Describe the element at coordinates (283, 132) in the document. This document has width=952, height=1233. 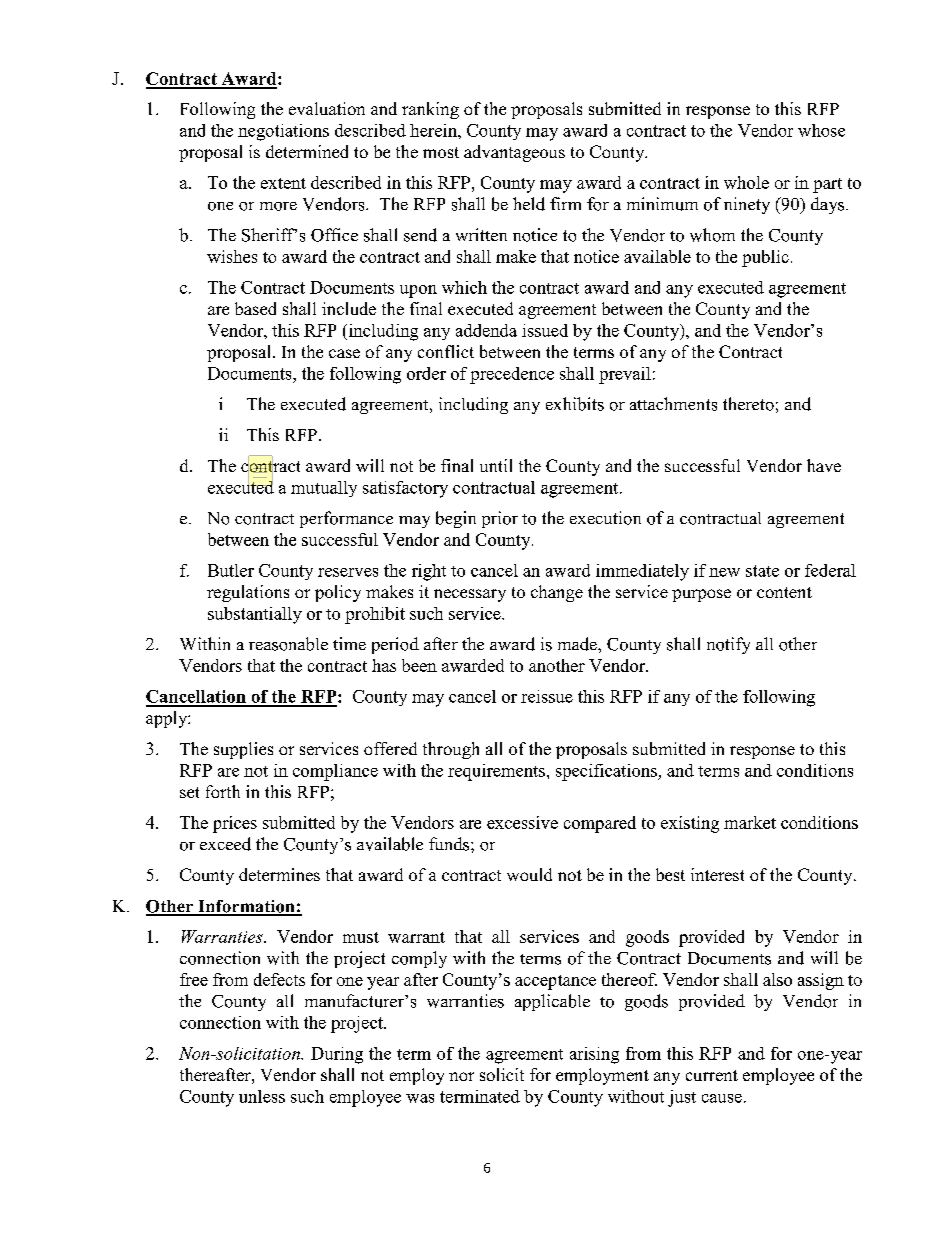
I see `negotiations` at that location.
